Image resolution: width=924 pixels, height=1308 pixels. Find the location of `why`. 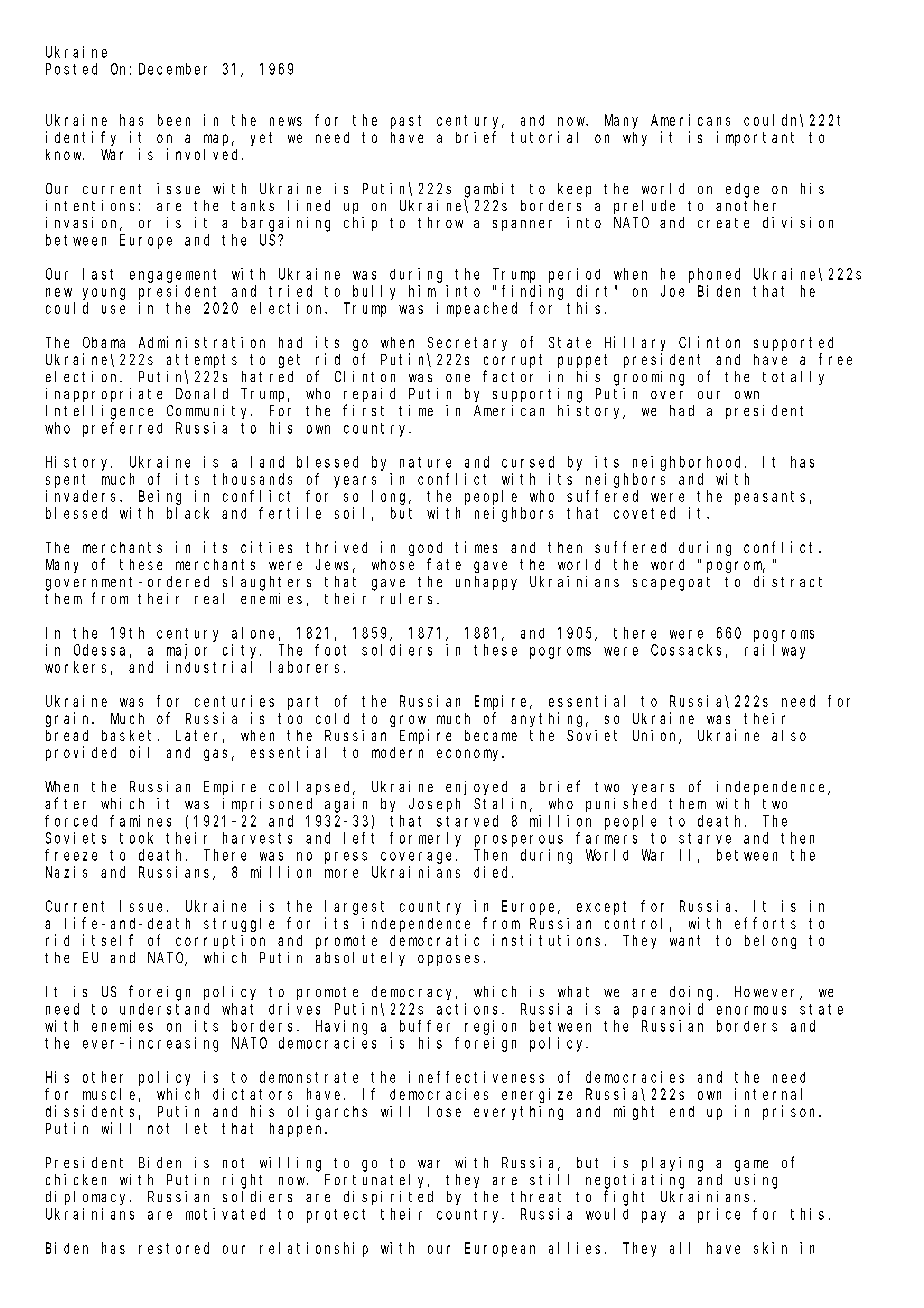

why is located at coordinates (635, 139).
